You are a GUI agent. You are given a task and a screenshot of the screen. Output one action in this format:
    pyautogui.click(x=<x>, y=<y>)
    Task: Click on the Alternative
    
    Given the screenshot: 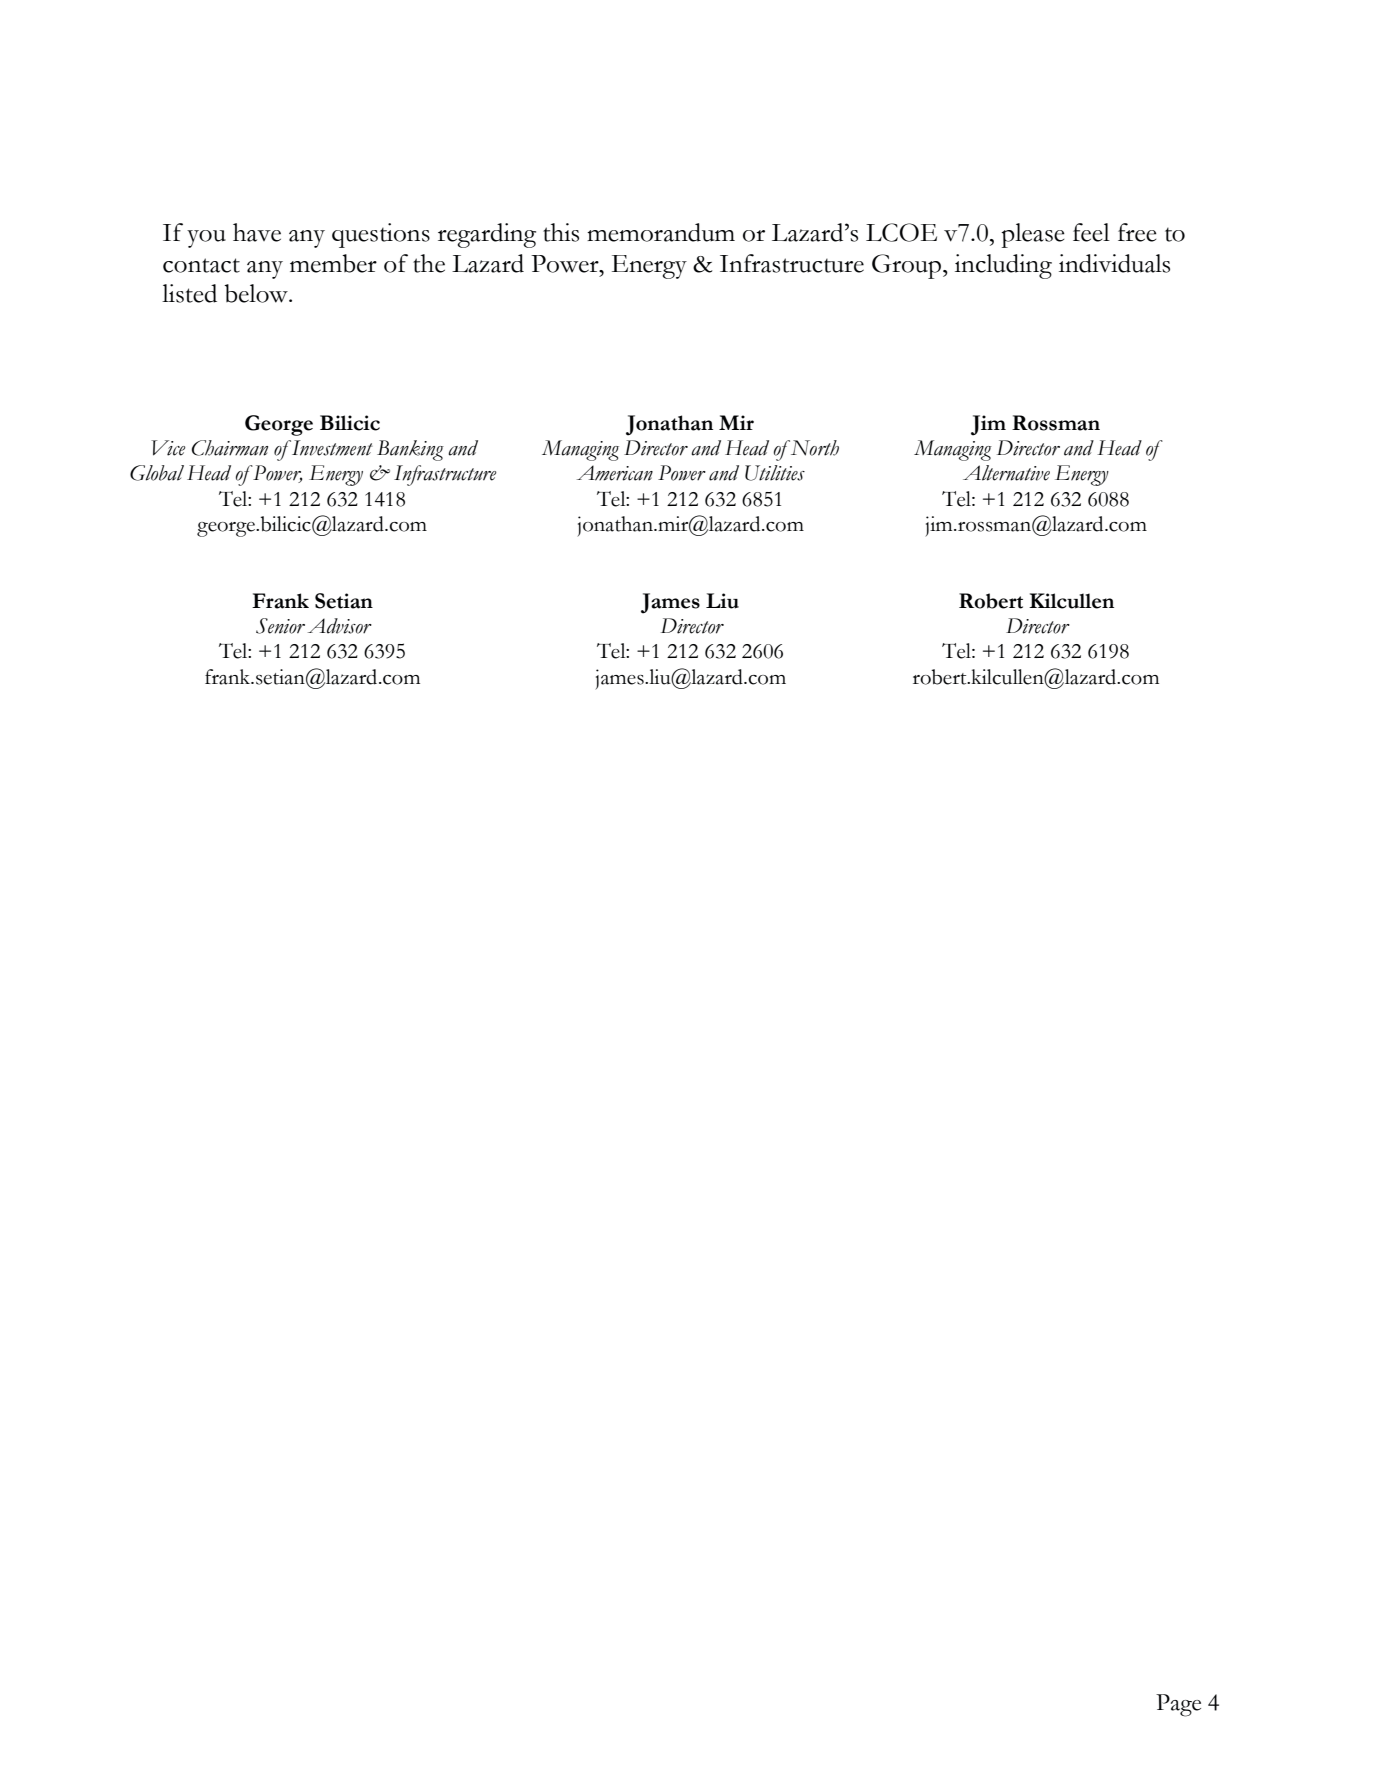 What is the action you would take?
    pyautogui.click(x=1006, y=473)
